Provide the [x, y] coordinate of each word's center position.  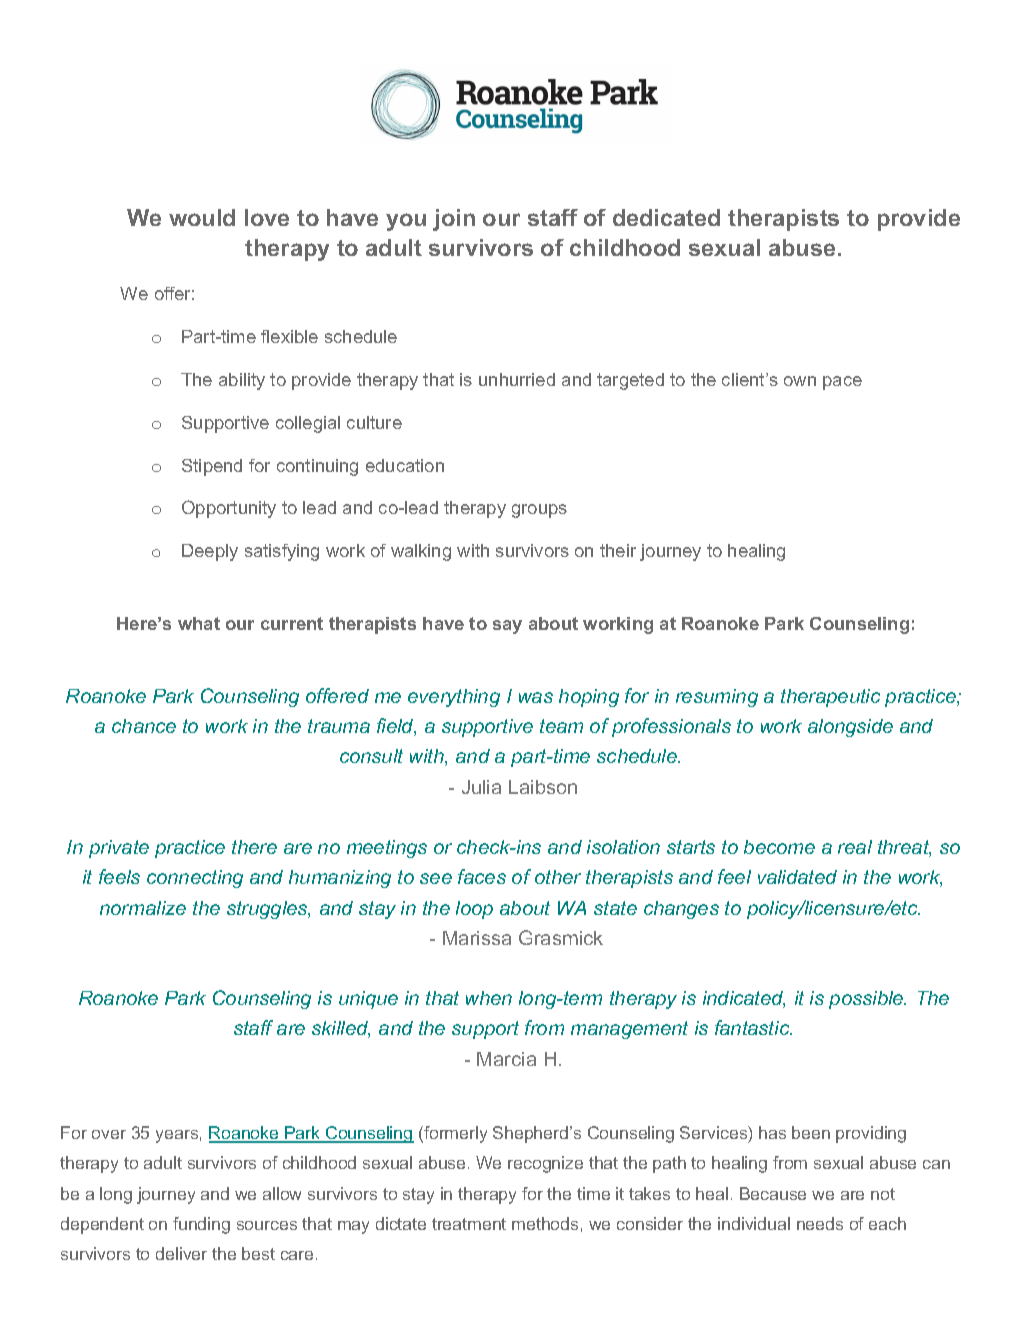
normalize [143, 908]
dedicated [666, 217]
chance [144, 726]
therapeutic [830, 698]
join [454, 220]
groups [539, 511]
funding [201, 1225]
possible [867, 1000]
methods [545, 1223]
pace [842, 383]
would [202, 217]
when [489, 998]
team [561, 726]
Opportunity [229, 509]
